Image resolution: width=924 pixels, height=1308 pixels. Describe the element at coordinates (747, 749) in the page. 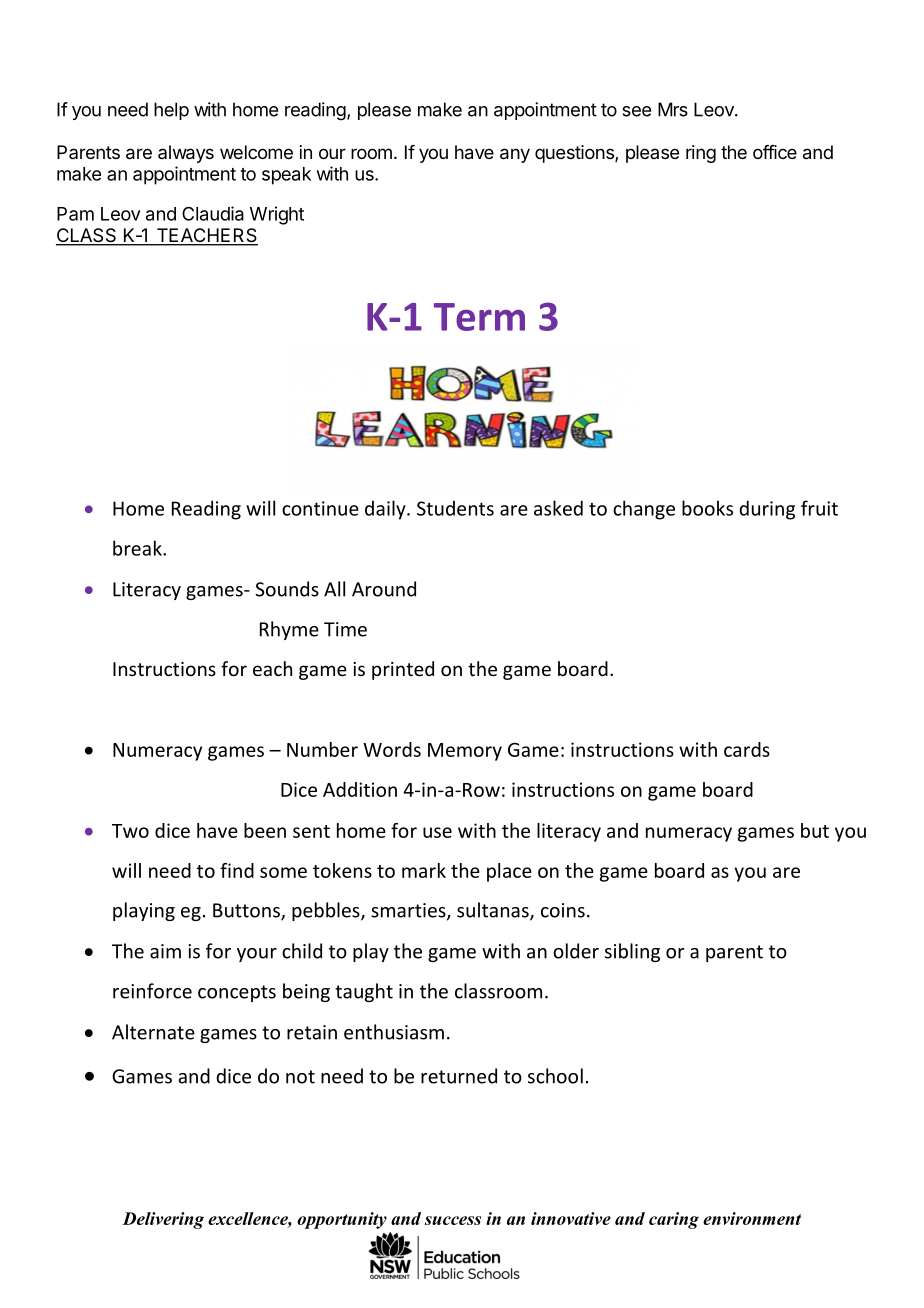

I see `cards` at that location.
